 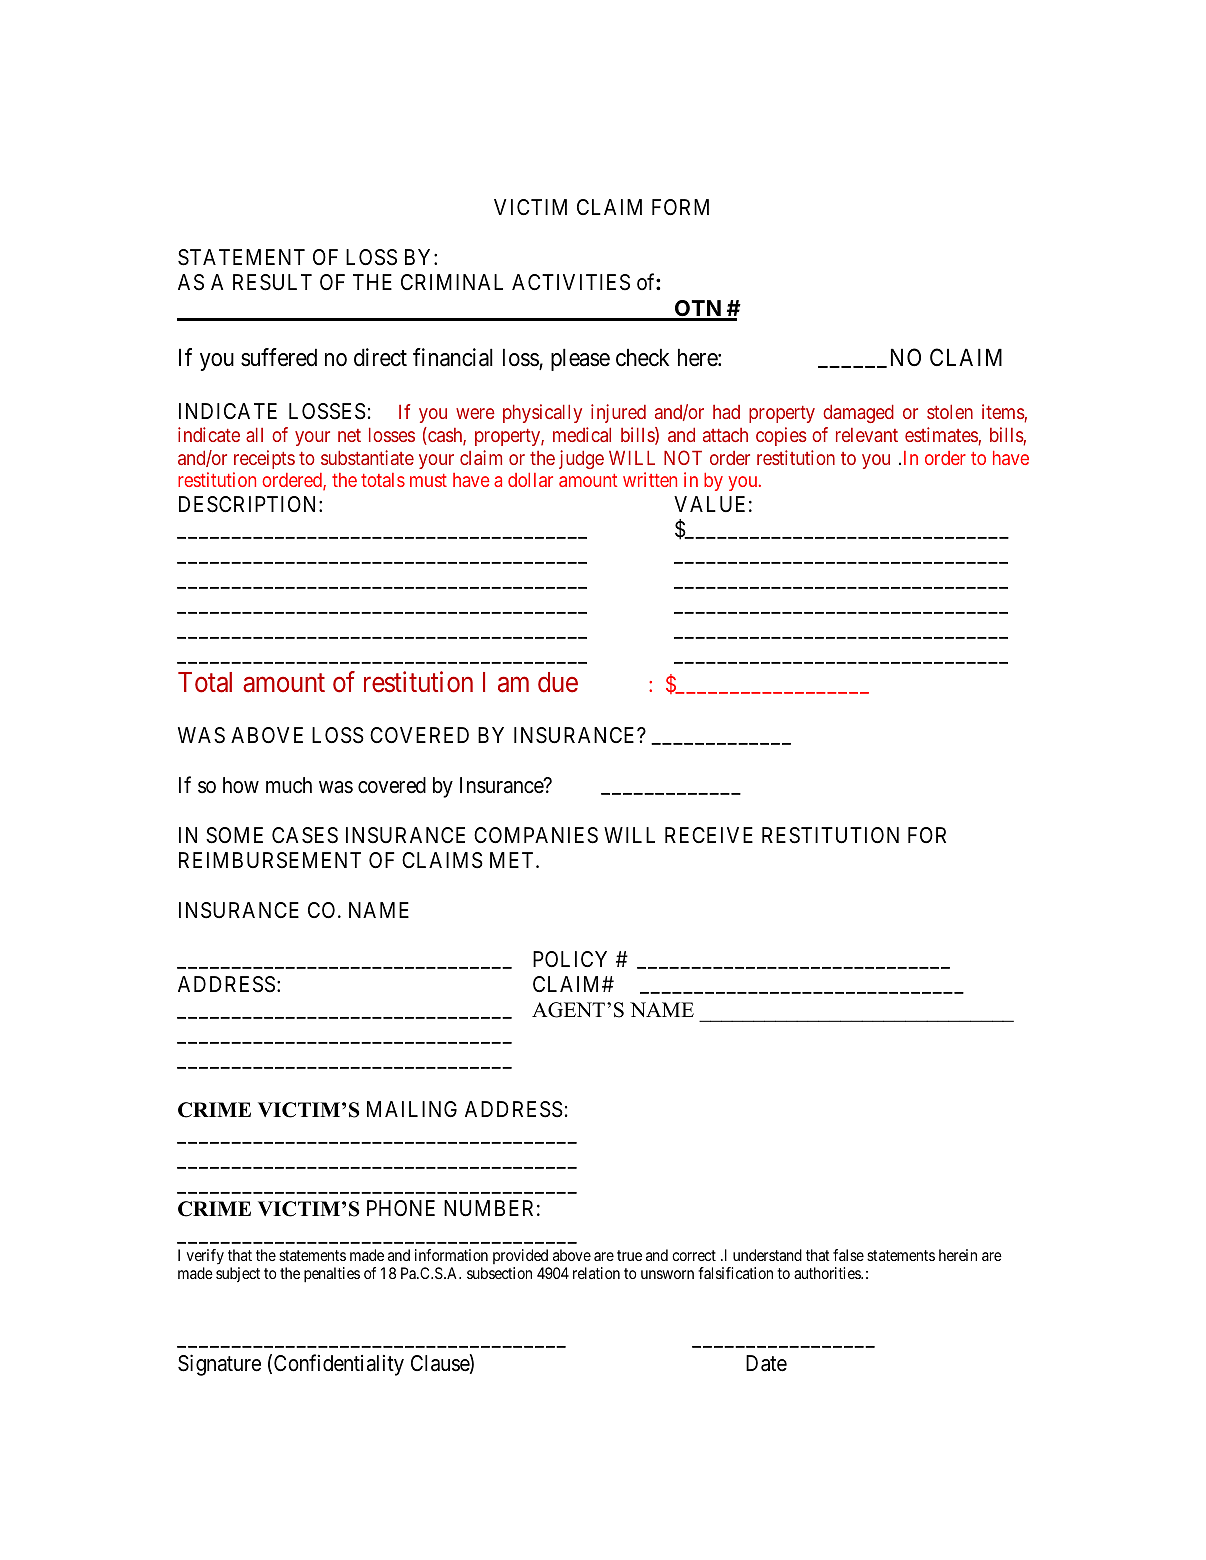 I want to click on Confidentiality, so click(x=339, y=1365).
